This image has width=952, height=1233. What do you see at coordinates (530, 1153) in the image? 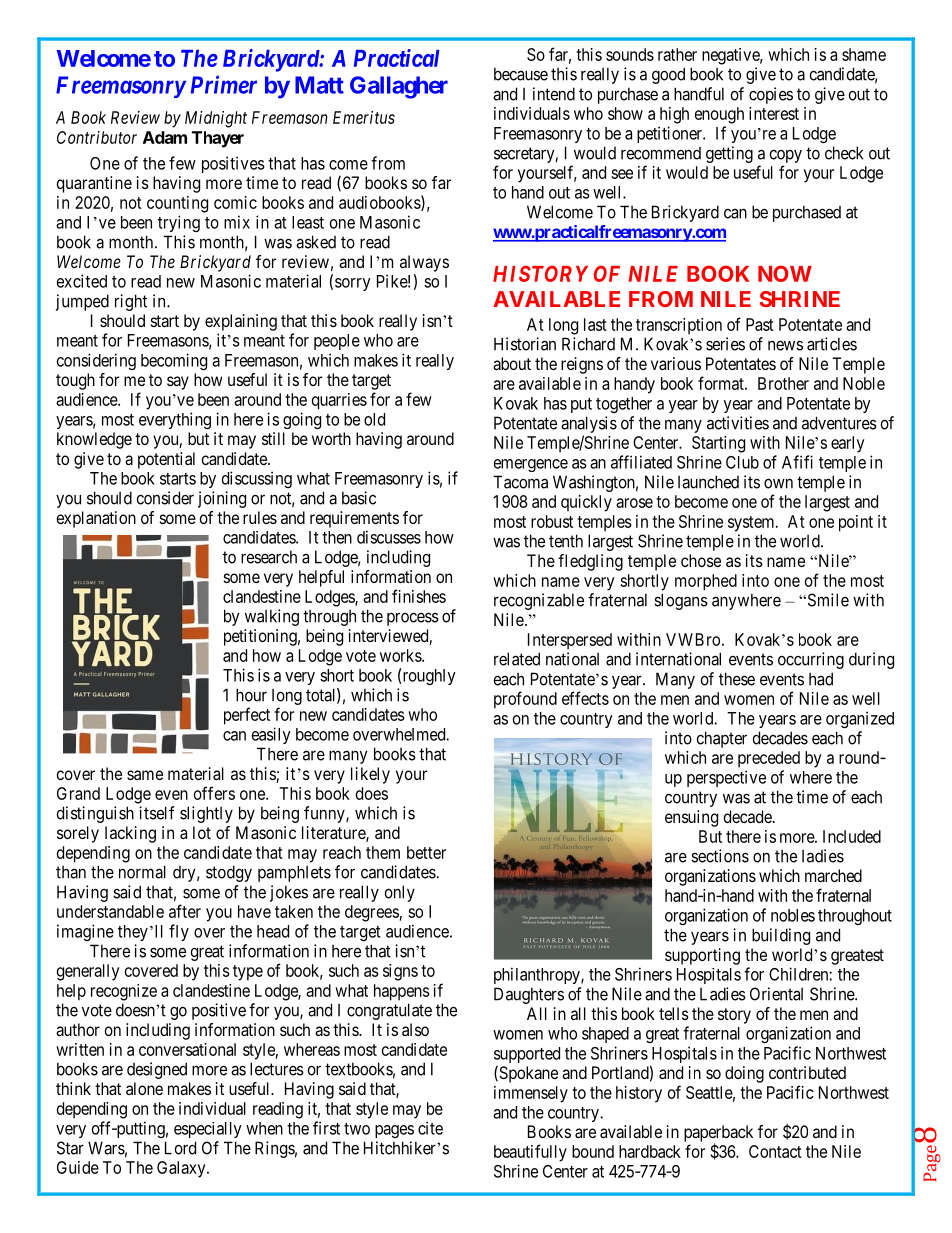
I see `beautifully` at bounding box center [530, 1153].
